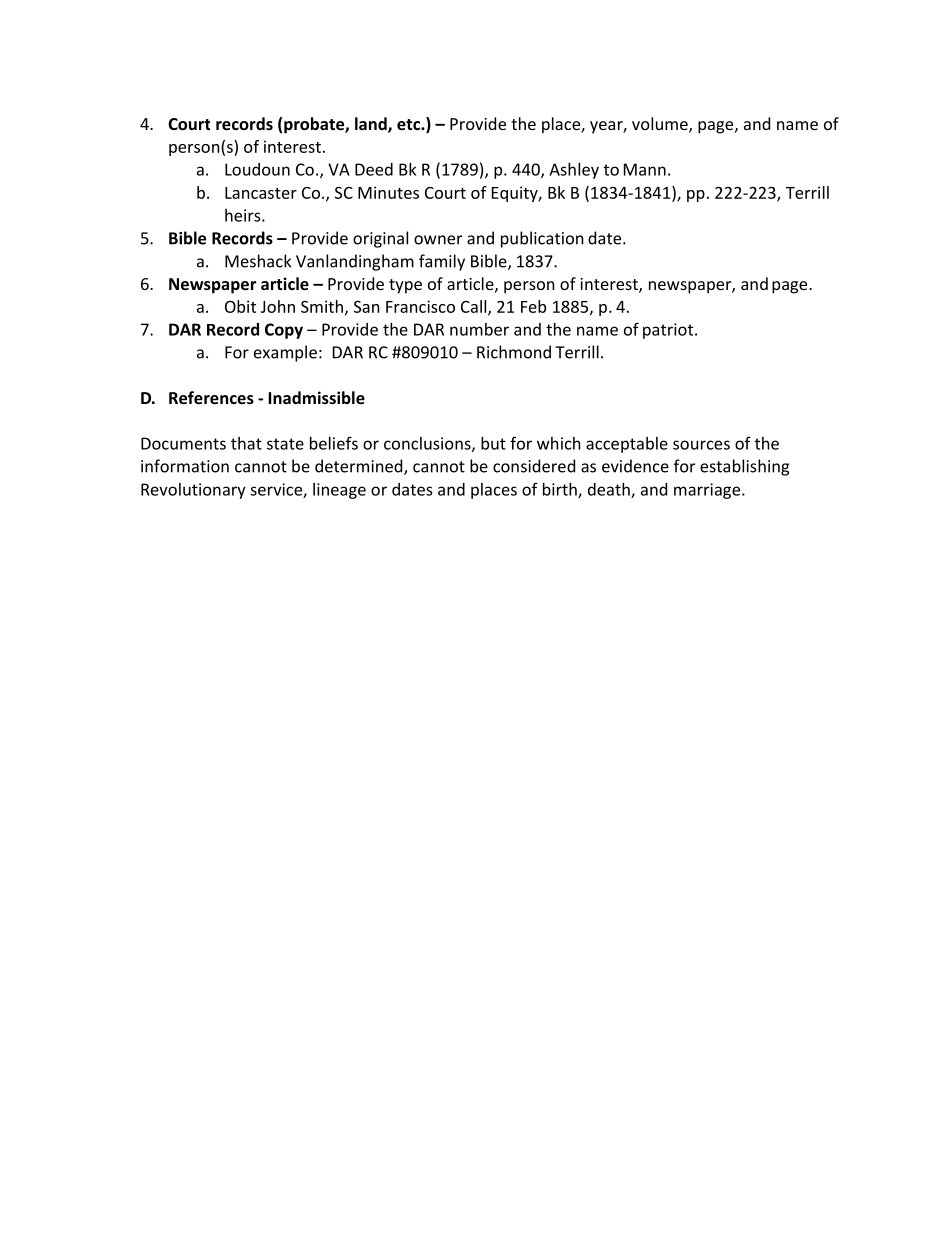  I want to click on considered, so click(534, 466).
